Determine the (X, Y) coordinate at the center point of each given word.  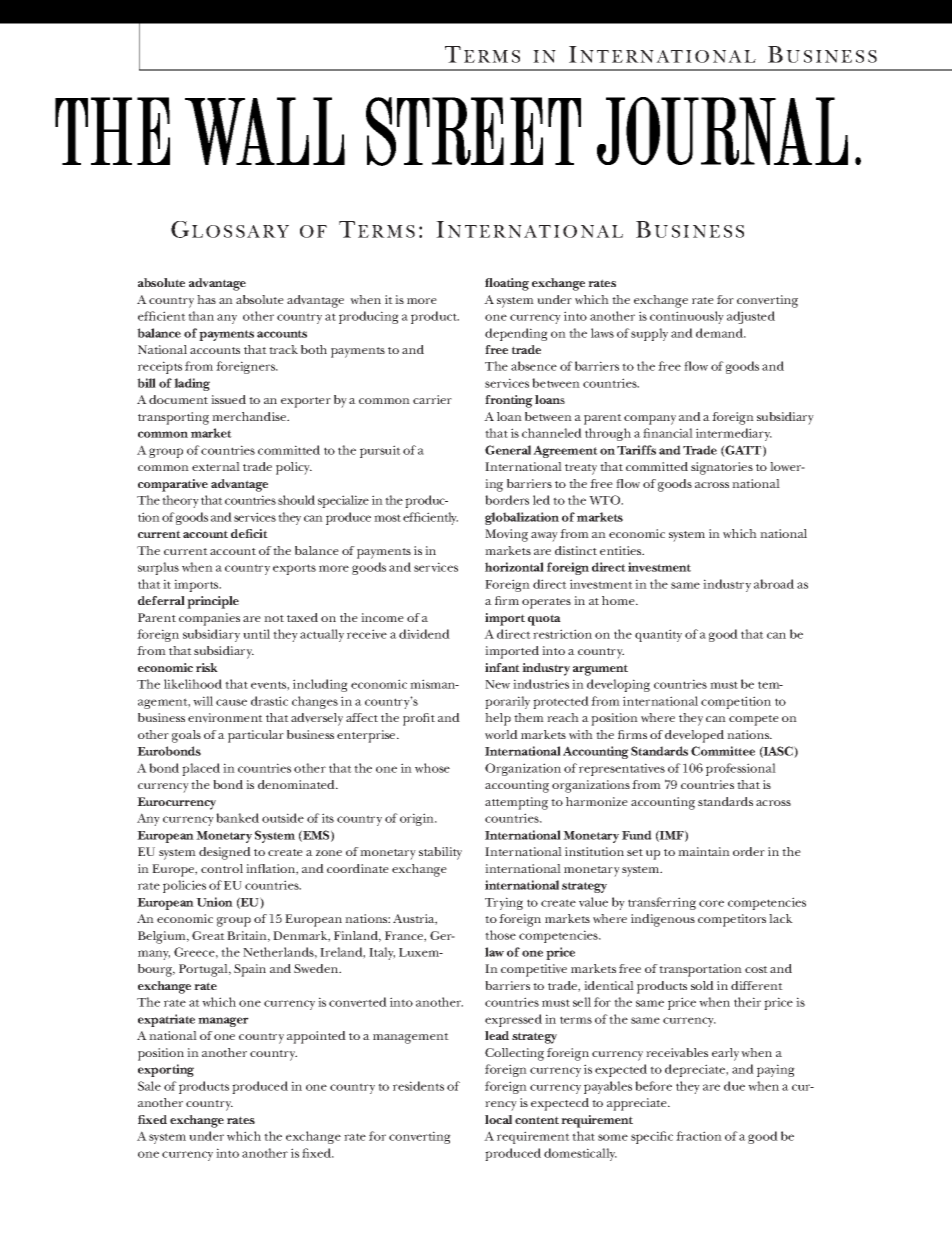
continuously (687, 317)
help (498, 719)
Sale (149, 1086)
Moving (506, 535)
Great (208, 935)
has (206, 299)
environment (225, 718)
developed (694, 736)
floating (507, 284)
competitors (732, 920)
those (500, 935)
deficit (249, 533)
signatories (722, 468)
